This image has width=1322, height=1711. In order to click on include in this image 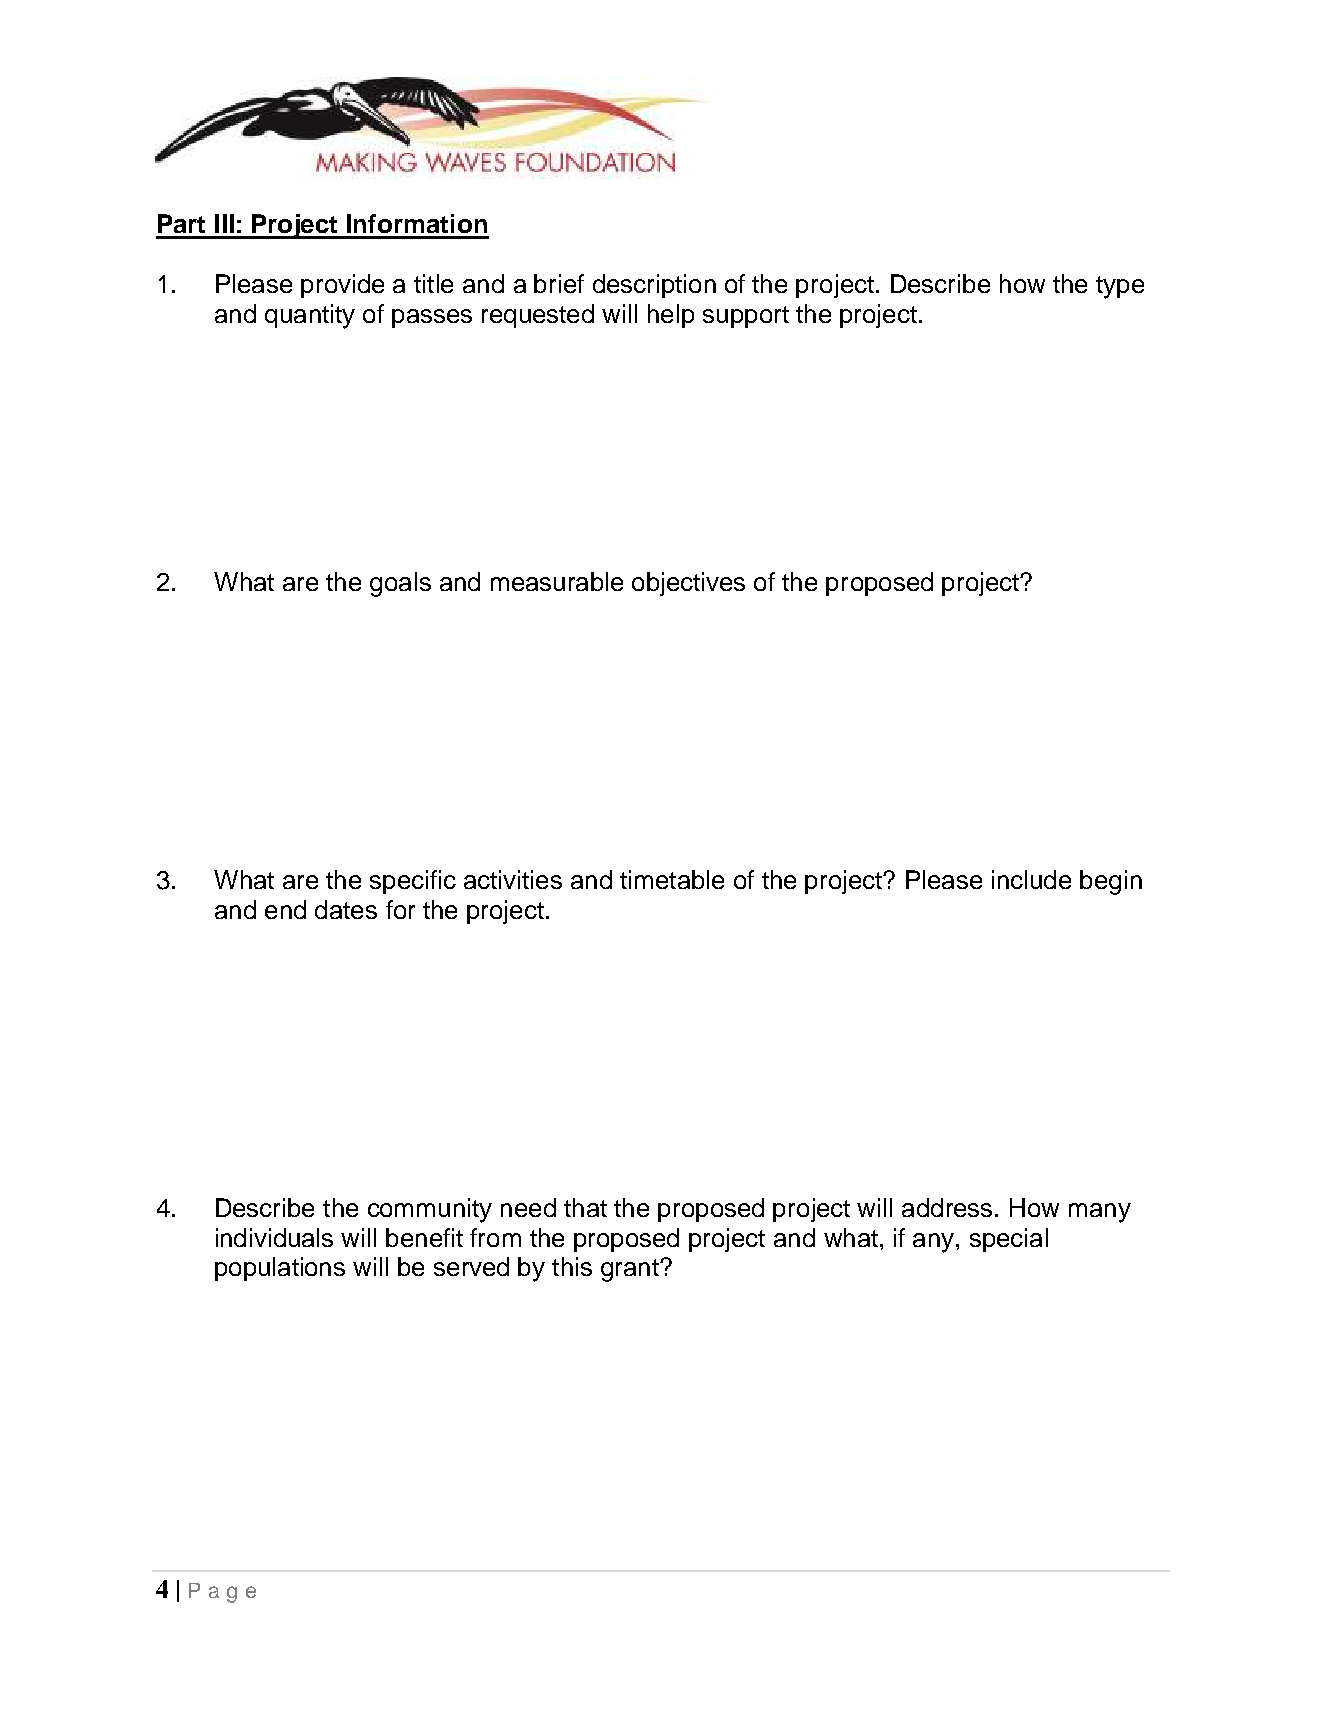, I will do `click(1031, 879)`.
